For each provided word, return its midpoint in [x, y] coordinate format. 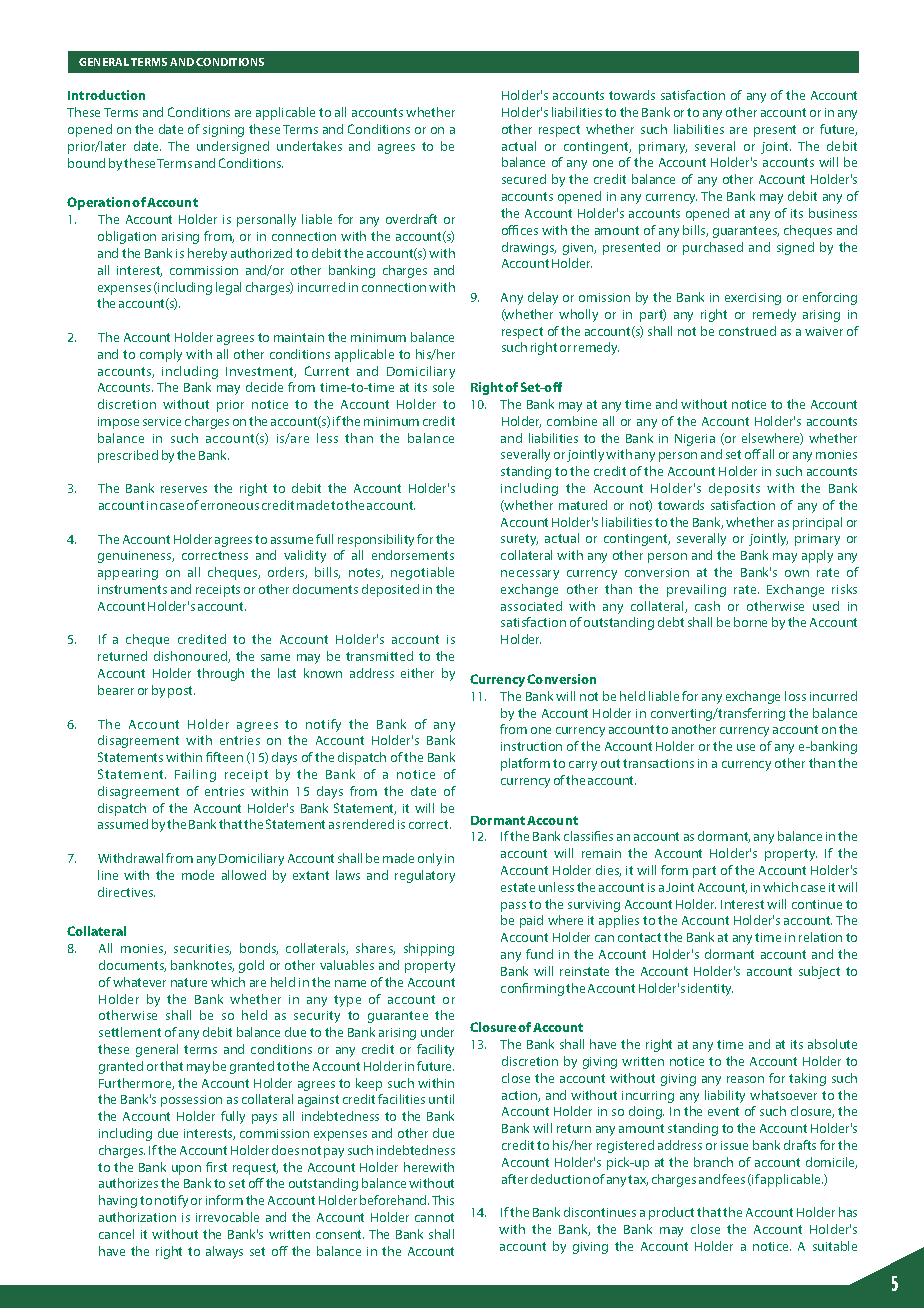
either [417, 673]
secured [524, 179]
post [181, 692]
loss [795, 696]
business [833, 213]
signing [223, 131]
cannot [434, 1217]
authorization [137, 1217]
